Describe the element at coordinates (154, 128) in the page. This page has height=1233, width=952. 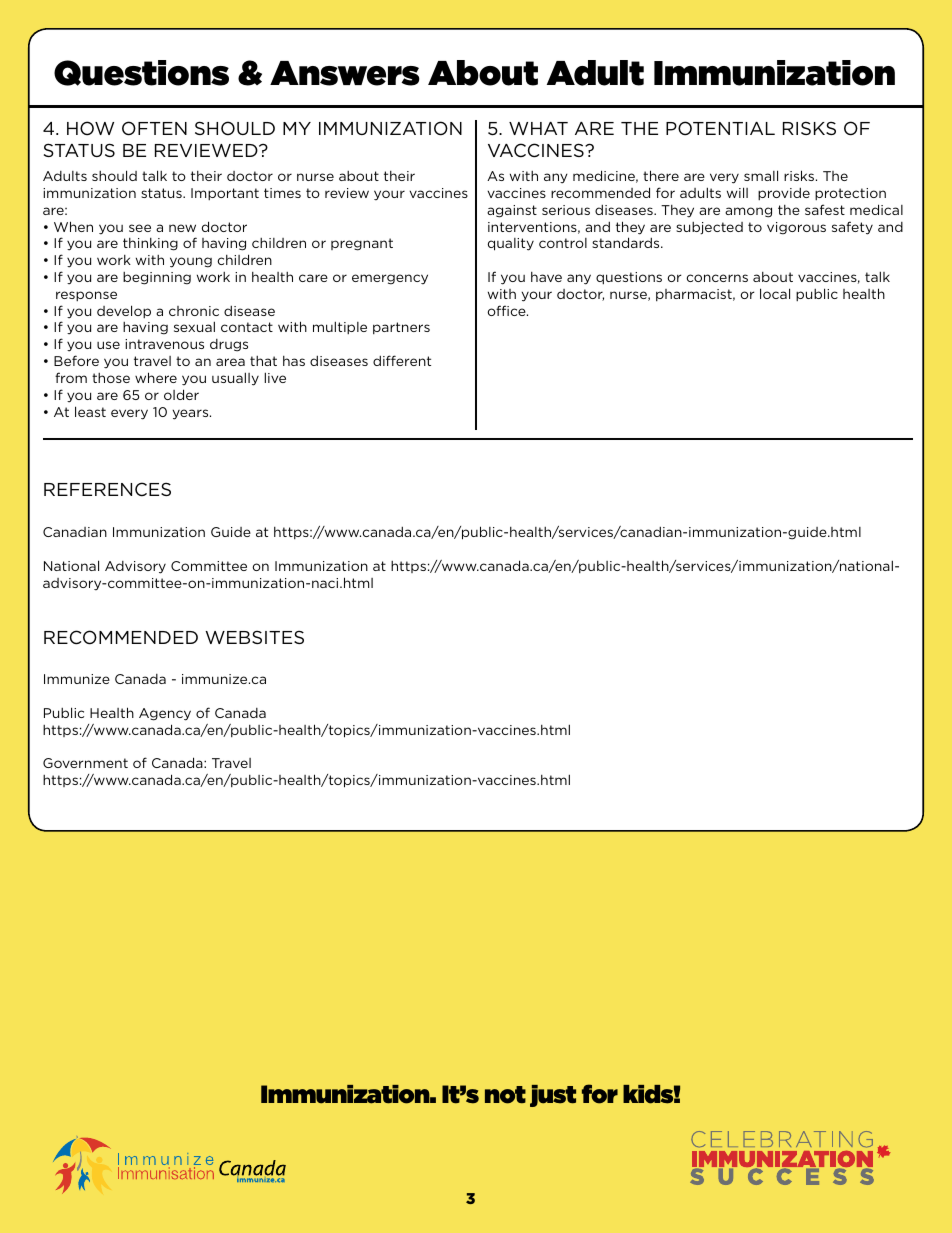
I see `OFTEN` at that location.
